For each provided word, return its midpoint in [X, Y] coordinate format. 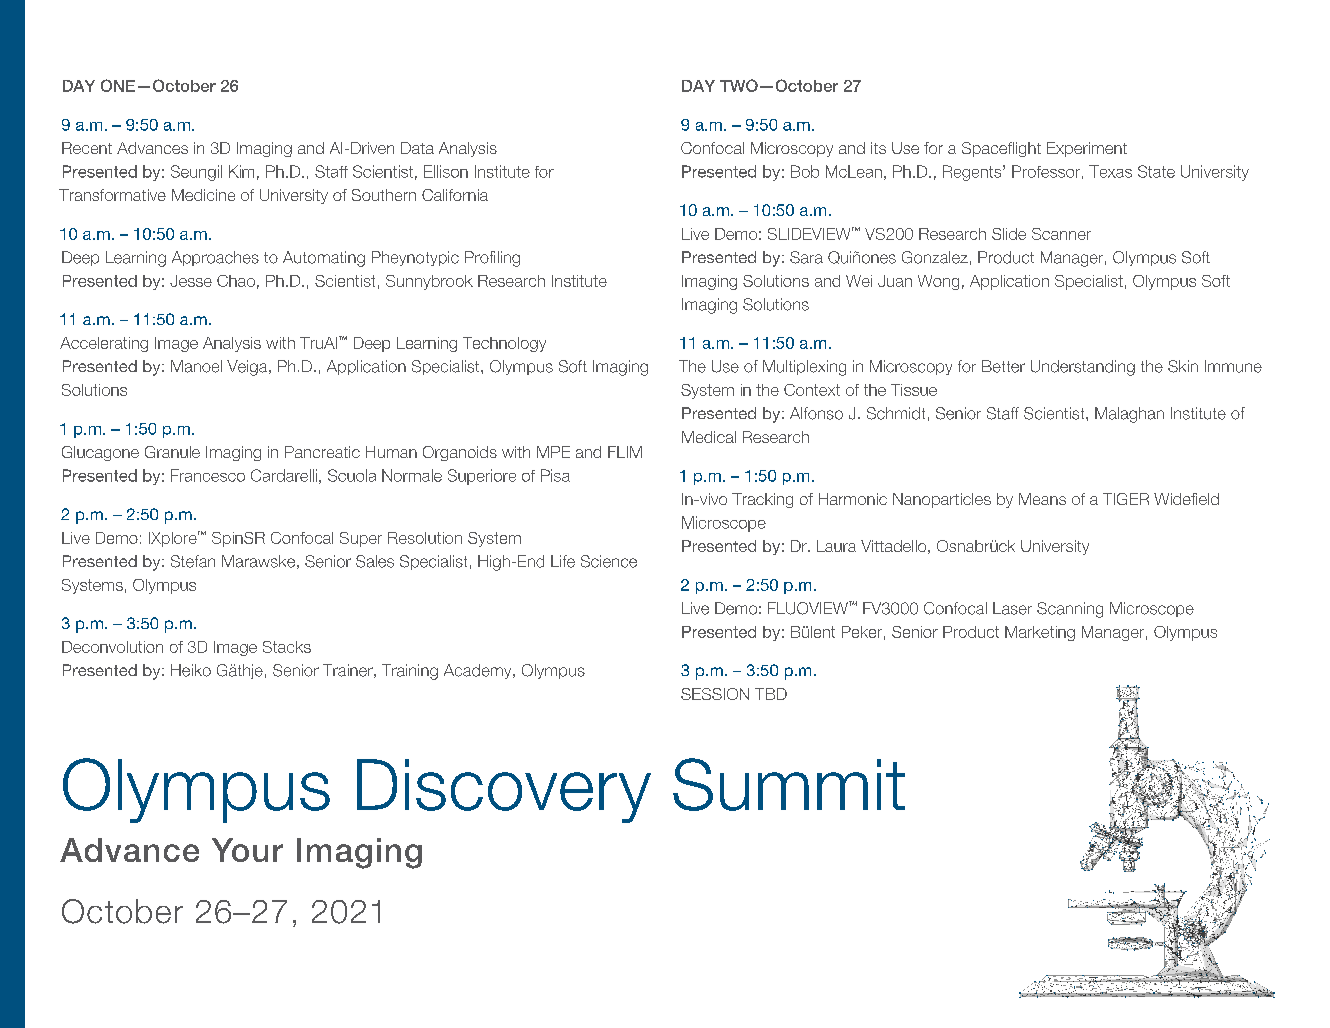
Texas [1110, 171]
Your [247, 850]
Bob [805, 171]
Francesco [208, 475]
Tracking [762, 500]
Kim [241, 171]
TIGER [1126, 499]
